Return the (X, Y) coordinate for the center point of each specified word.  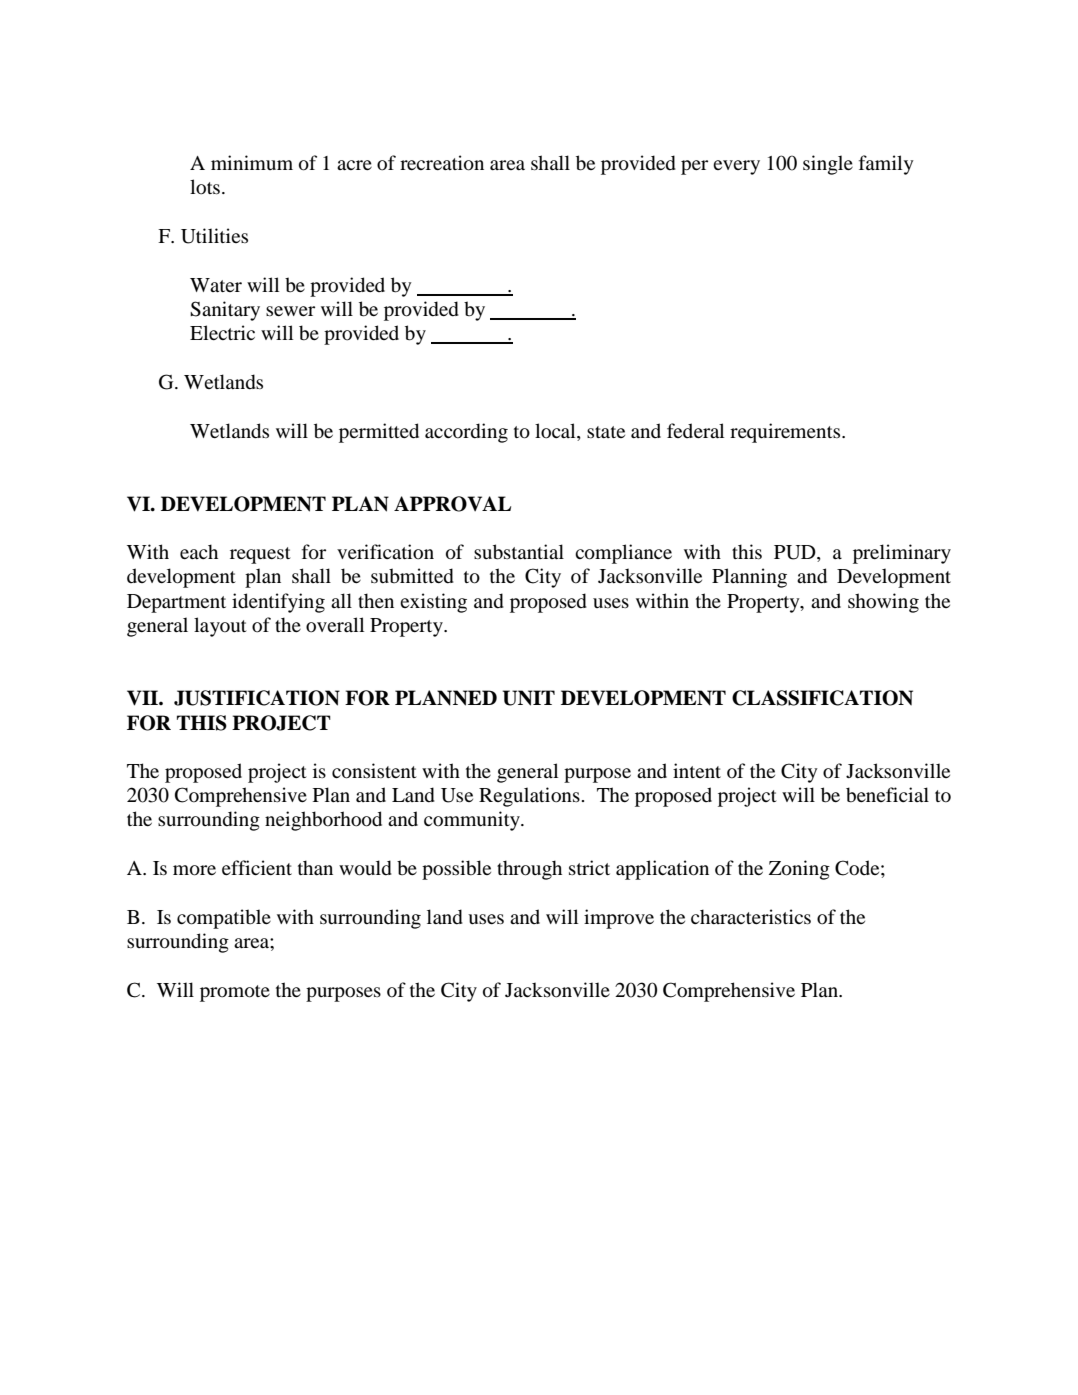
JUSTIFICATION (257, 698)
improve (619, 919)
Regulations (529, 797)
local (556, 431)
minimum (252, 162)
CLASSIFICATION (822, 698)
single (828, 165)
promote (235, 993)
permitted (379, 433)
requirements (786, 433)
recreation (442, 163)
